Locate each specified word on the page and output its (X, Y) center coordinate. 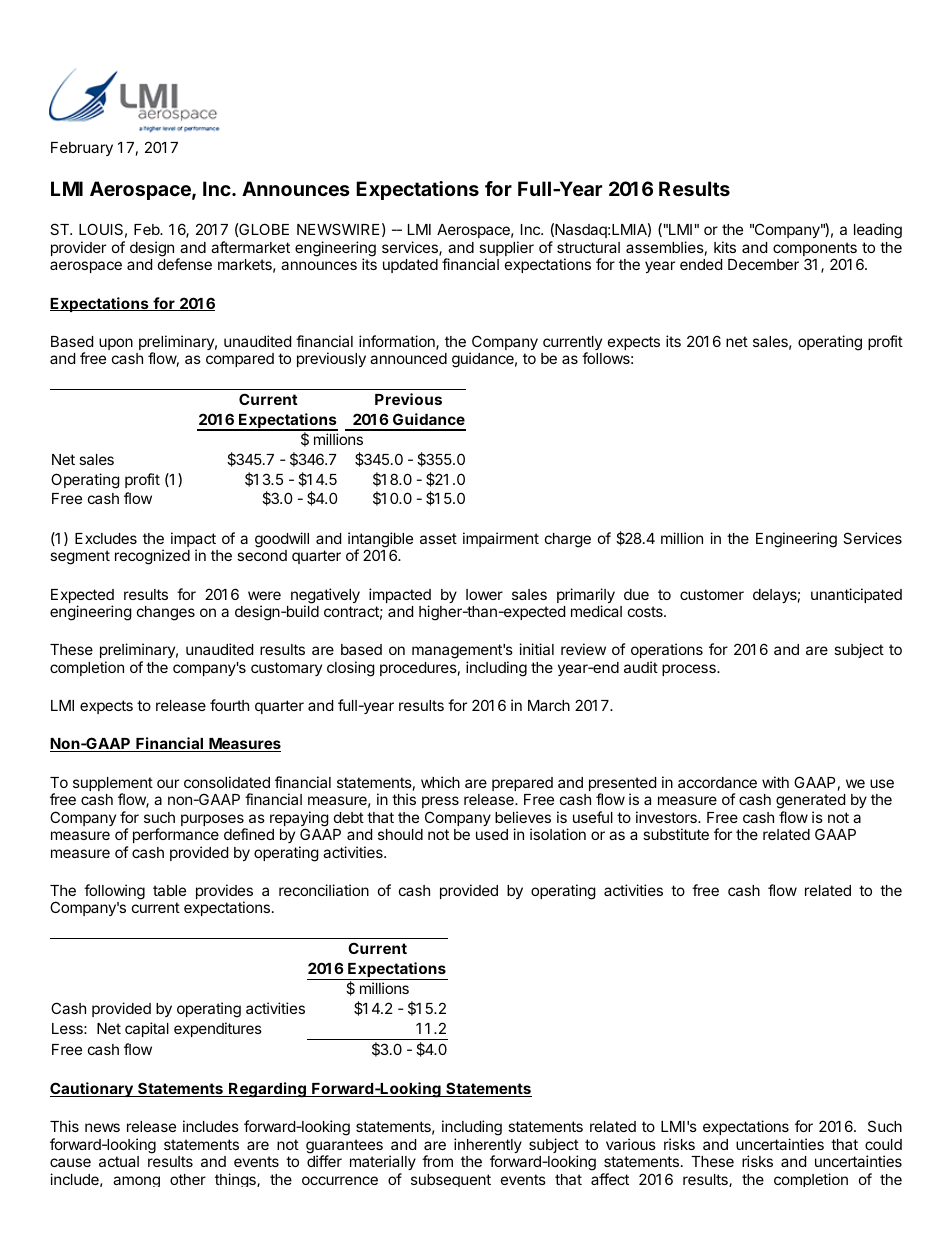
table (169, 890)
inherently (488, 1147)
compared (240, 360)
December (763, 264)
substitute (676, 834)
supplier (506, 250)
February (82, 149)
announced (408, 358)
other (188, 1179)
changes (166, 613)
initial (536, 649)
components (815, 250)
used (492, 834)
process (690, 670)
